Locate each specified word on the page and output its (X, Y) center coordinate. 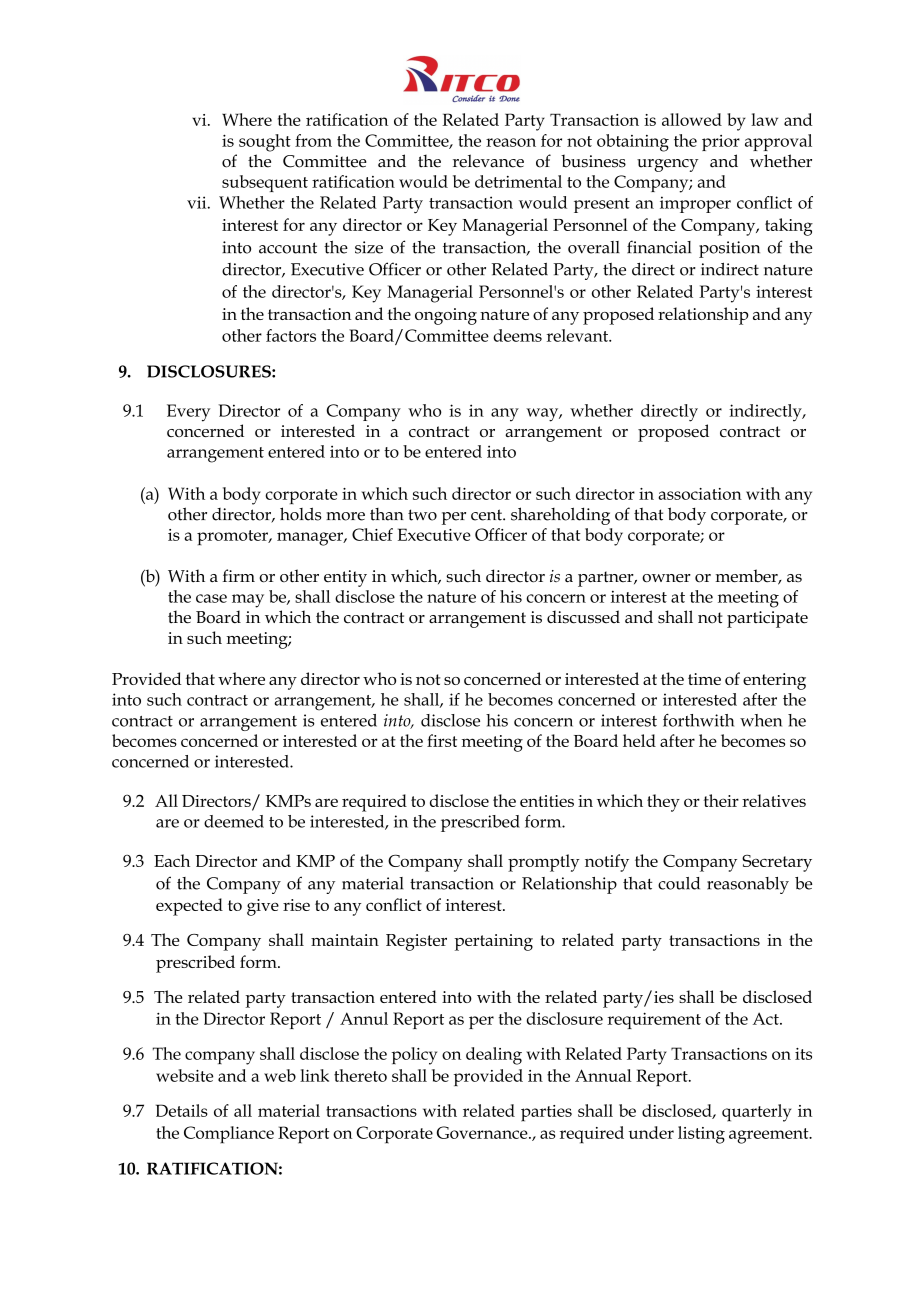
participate (767, 619)
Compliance (229, 1135)
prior (721, 143)
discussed (583, 617)
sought (265, 143)
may (248, 601)
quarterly (756, 1113)
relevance (488, 161)
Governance (483, 1132)
